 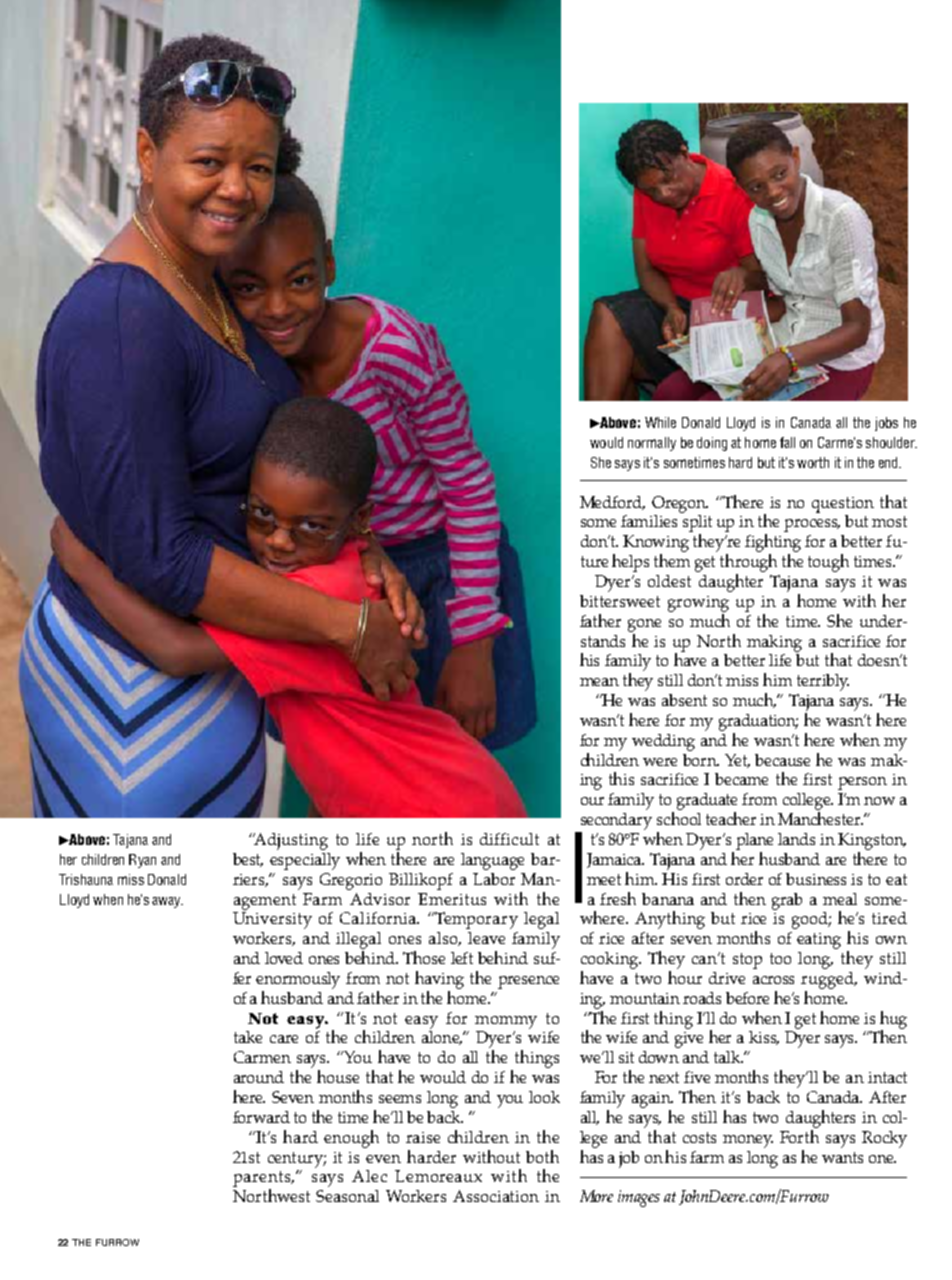 I want to click on Adjusting, so click(x=290, y=841).
